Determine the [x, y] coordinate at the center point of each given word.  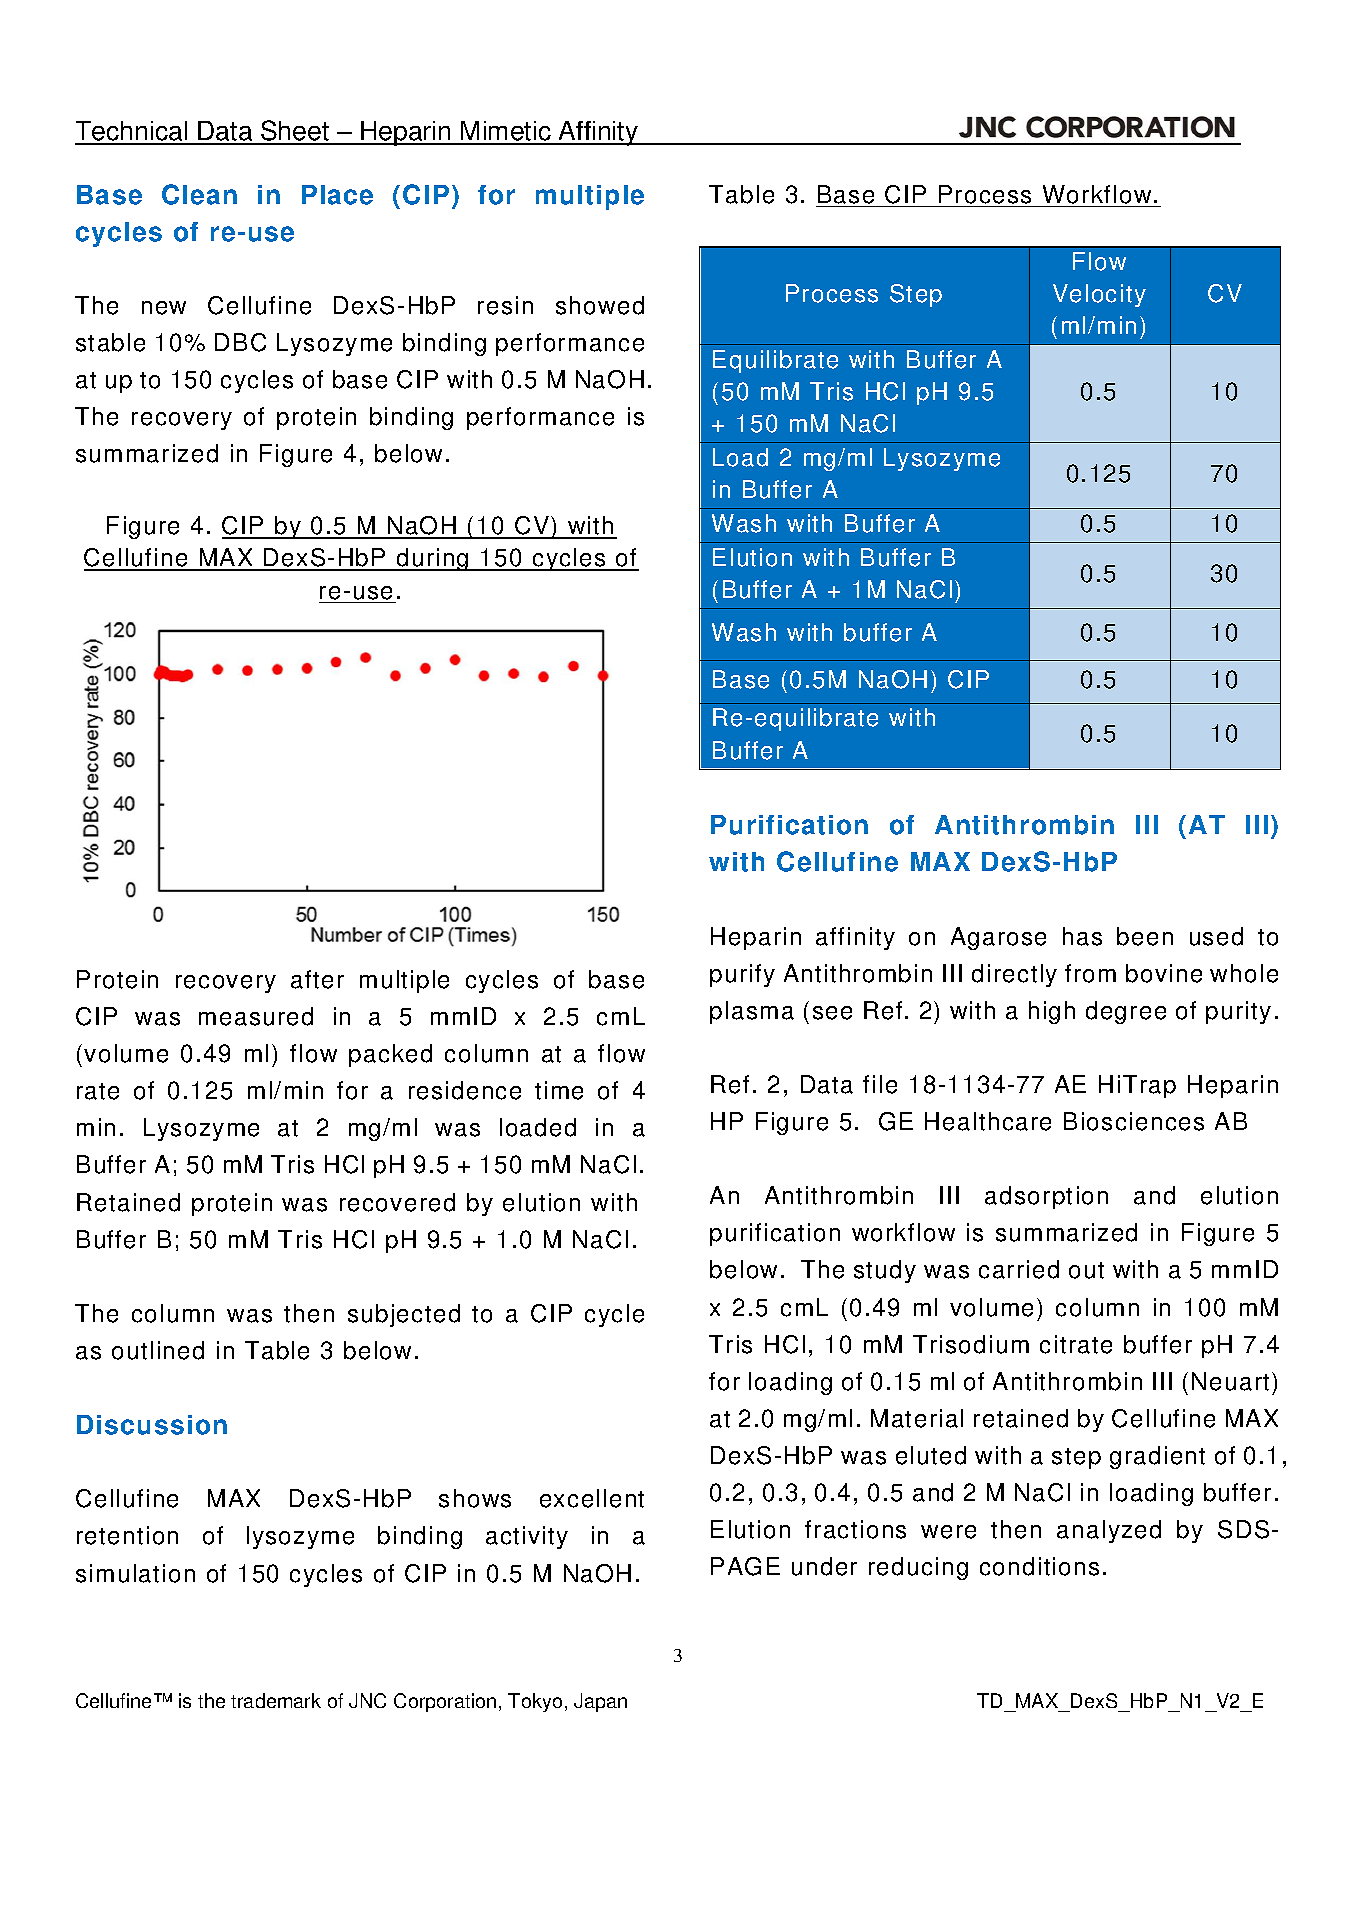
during [433, 559]
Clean [199, 194]
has [1082, 936]
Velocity [1099, 295]
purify [742, 975]
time [559, 1090]
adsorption [1046, 1197]
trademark [276, 1700]
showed [600, 305]
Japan [600, 1702]
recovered [397, 1202]
